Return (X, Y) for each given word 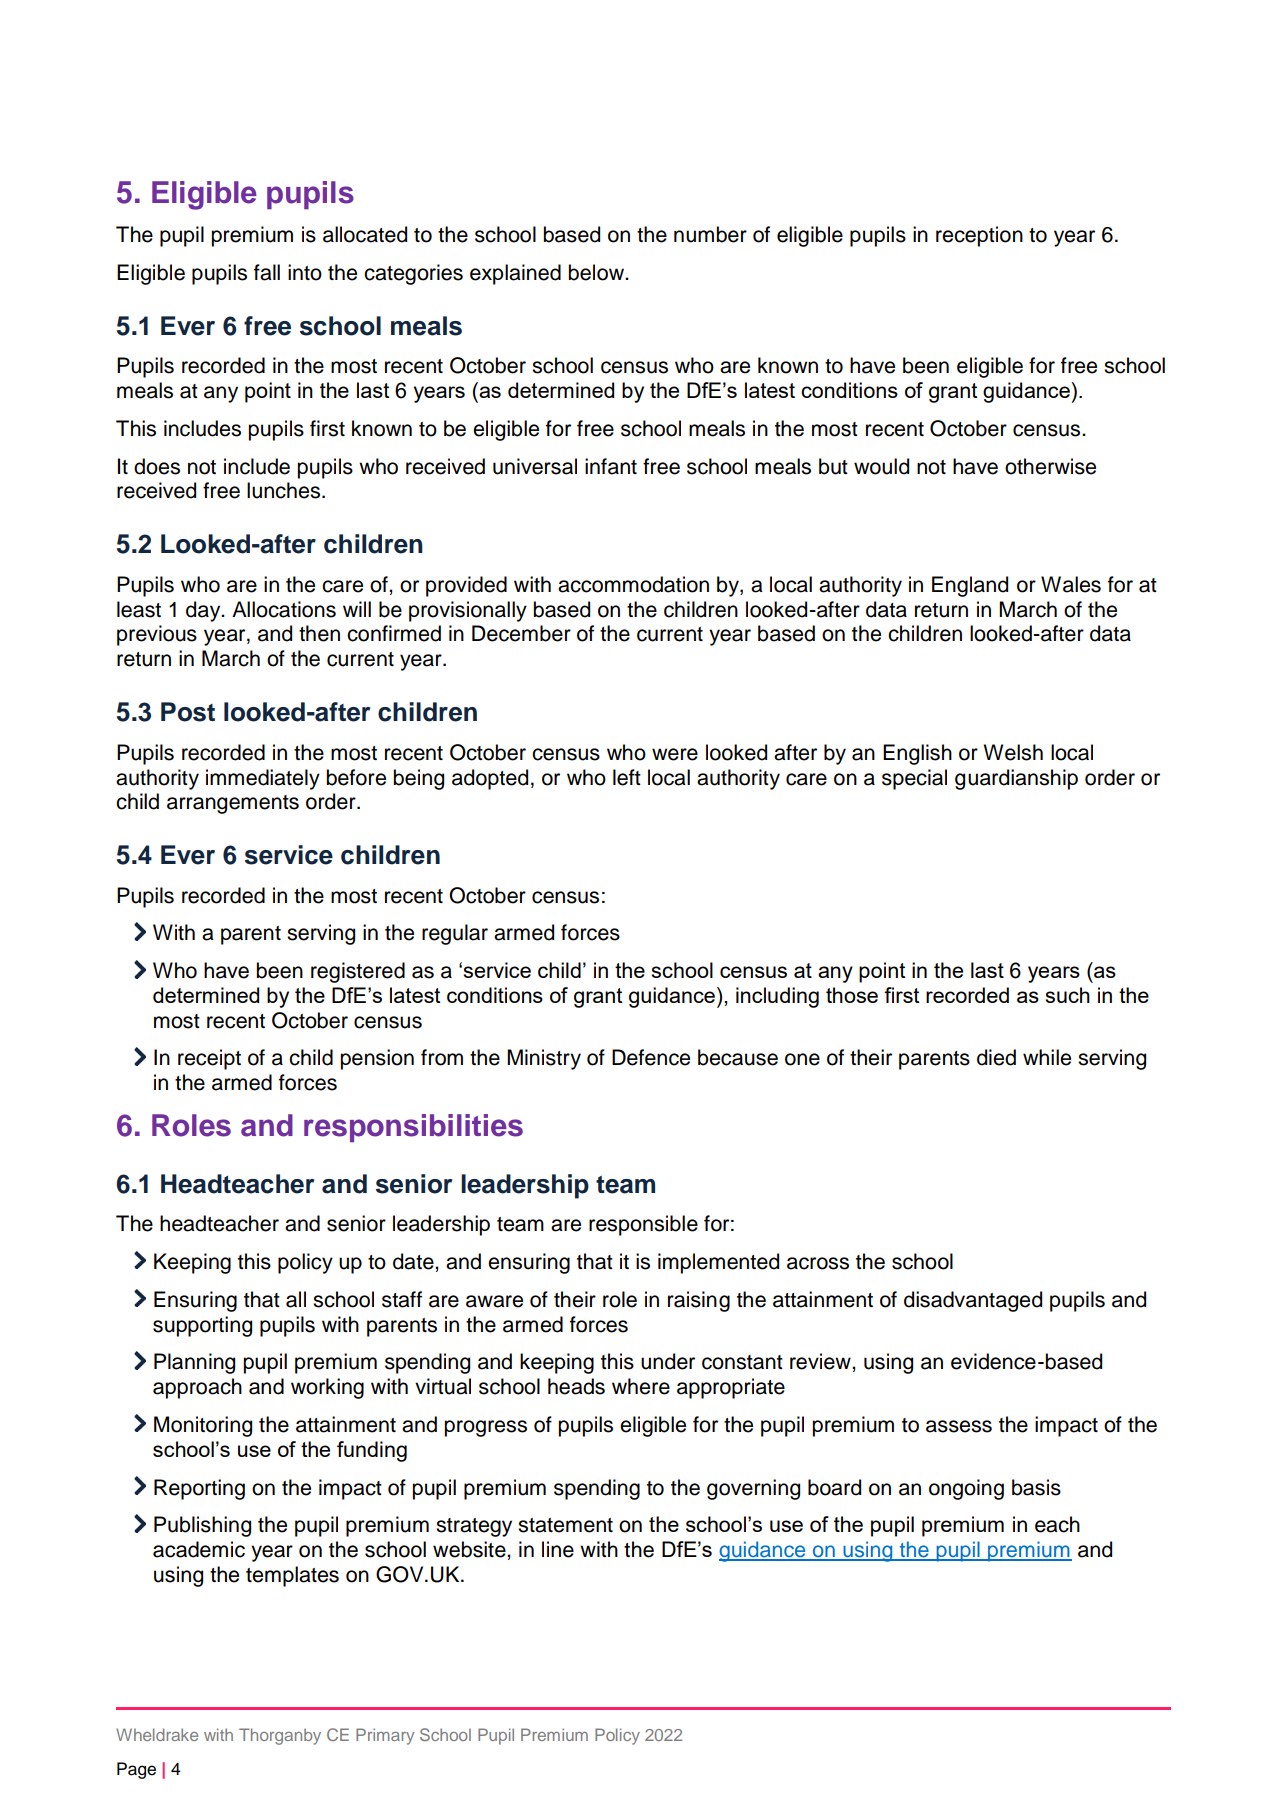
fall (267, 272)
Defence (651, 1057)
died (996, 1057)
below (597, 272)
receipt (209, 1059)
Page (136, 1770)
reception (979, 236)
